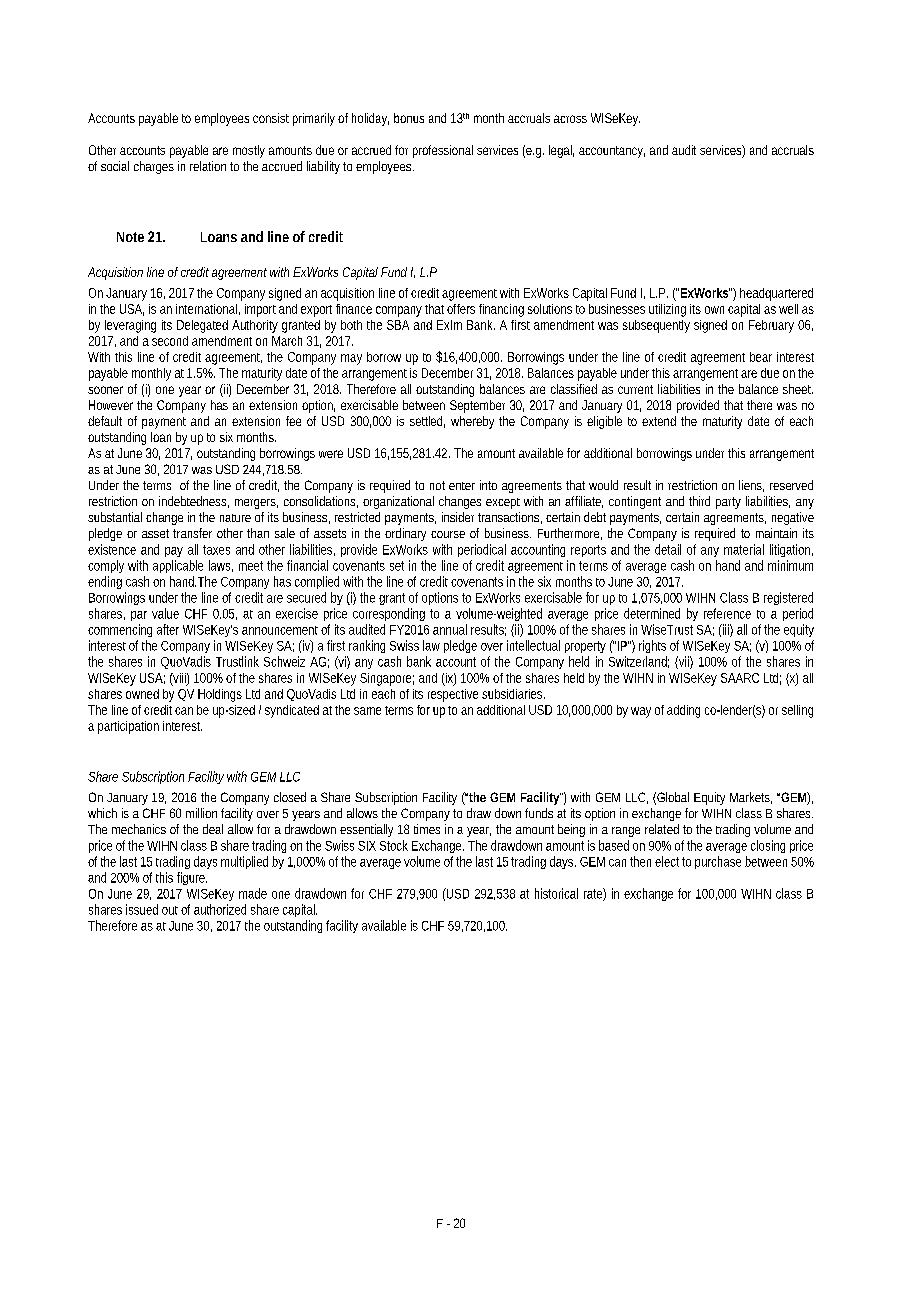 This page has height=1308, width=924. What do you see at coordinates (208, 166) in the page?
I see `relation` at bounding box center [208, 166].
